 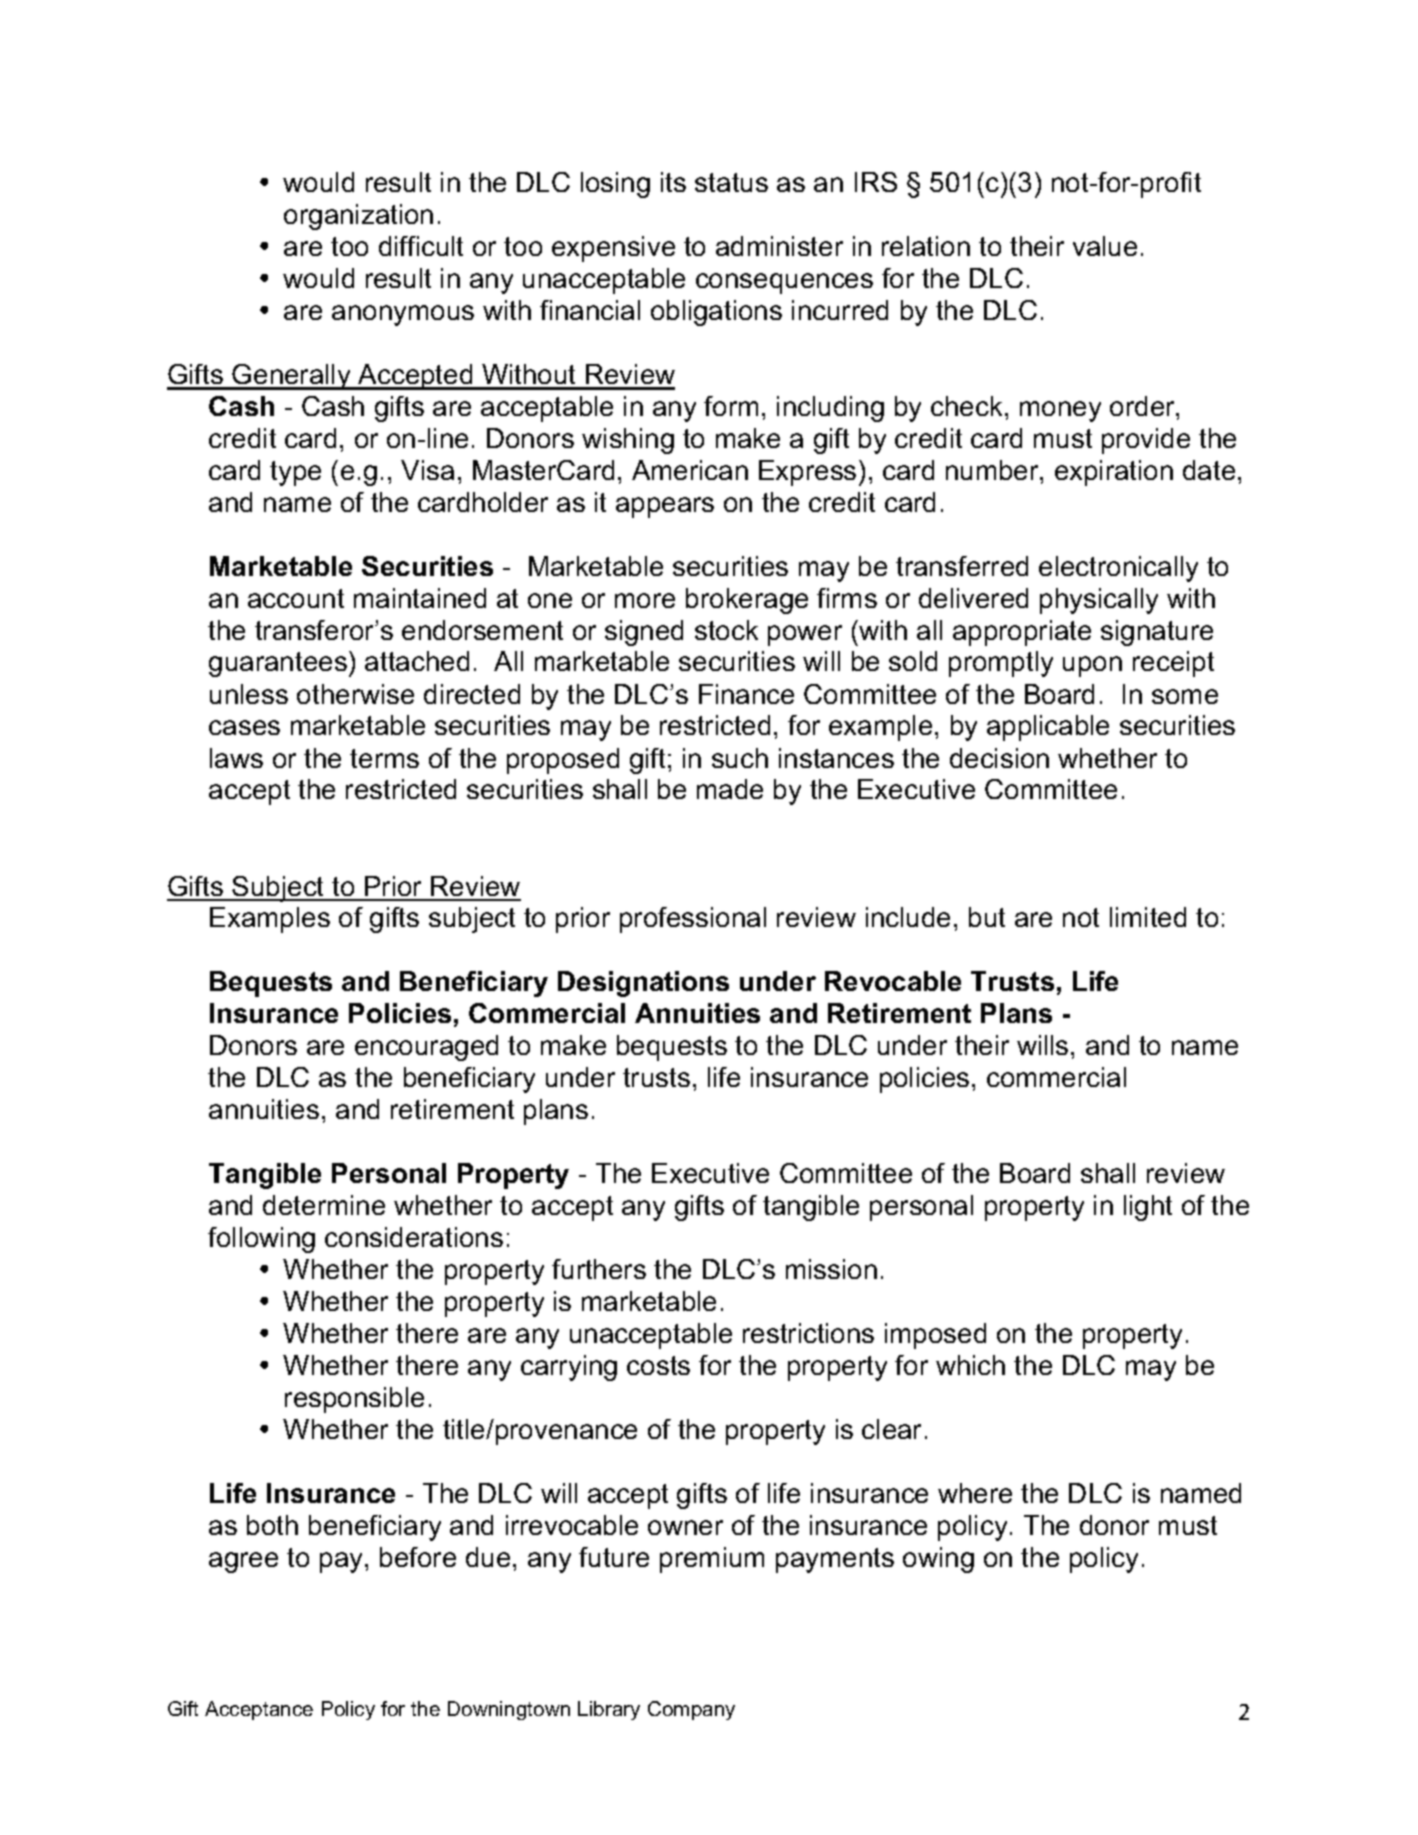 What do you see at coordinates (691, 1710) in the document?
I see `Company` at bounding box center [691, 1710].
